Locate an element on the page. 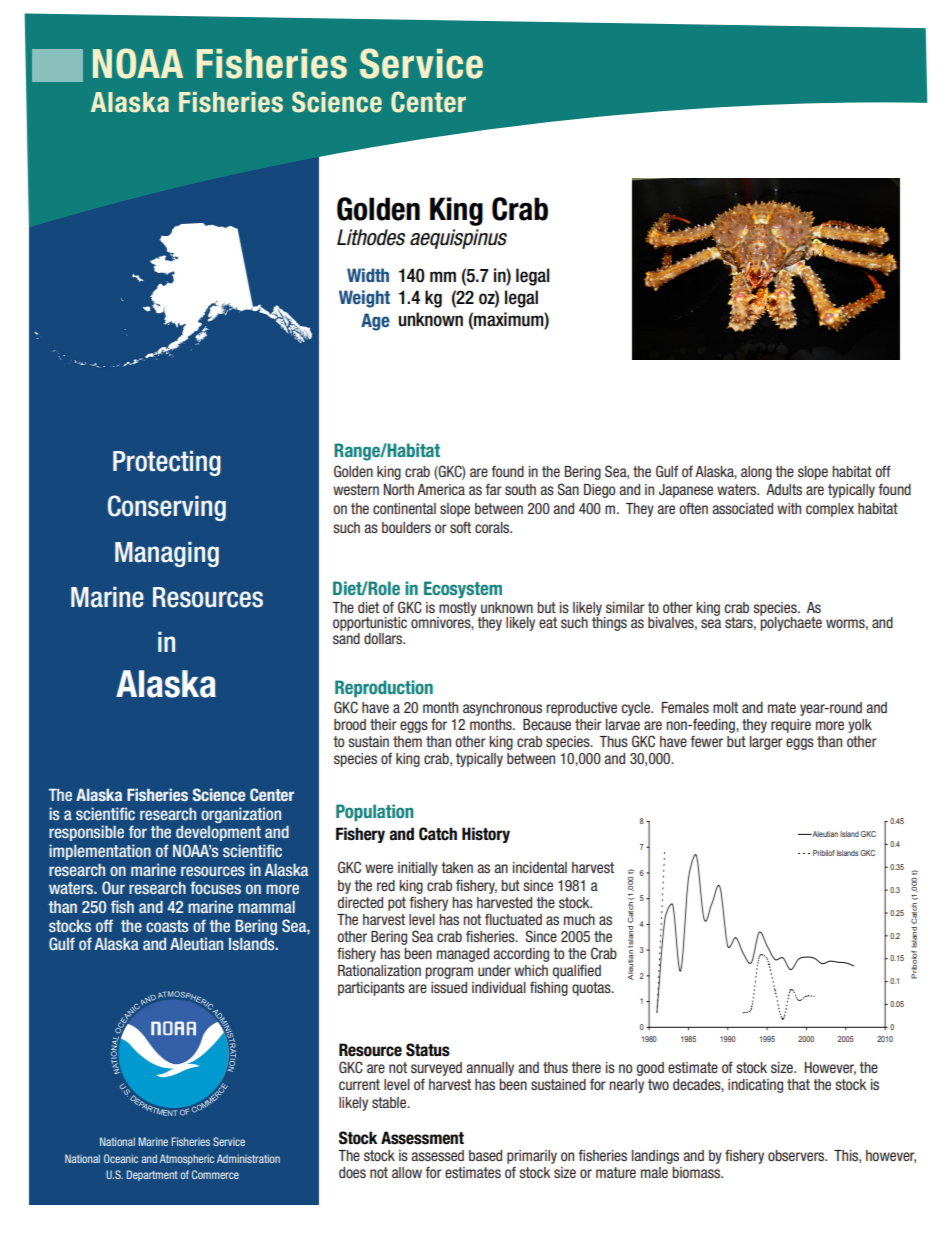 This document has width=952, height=1233. asynchronous is located at coordinates (502, 709).
